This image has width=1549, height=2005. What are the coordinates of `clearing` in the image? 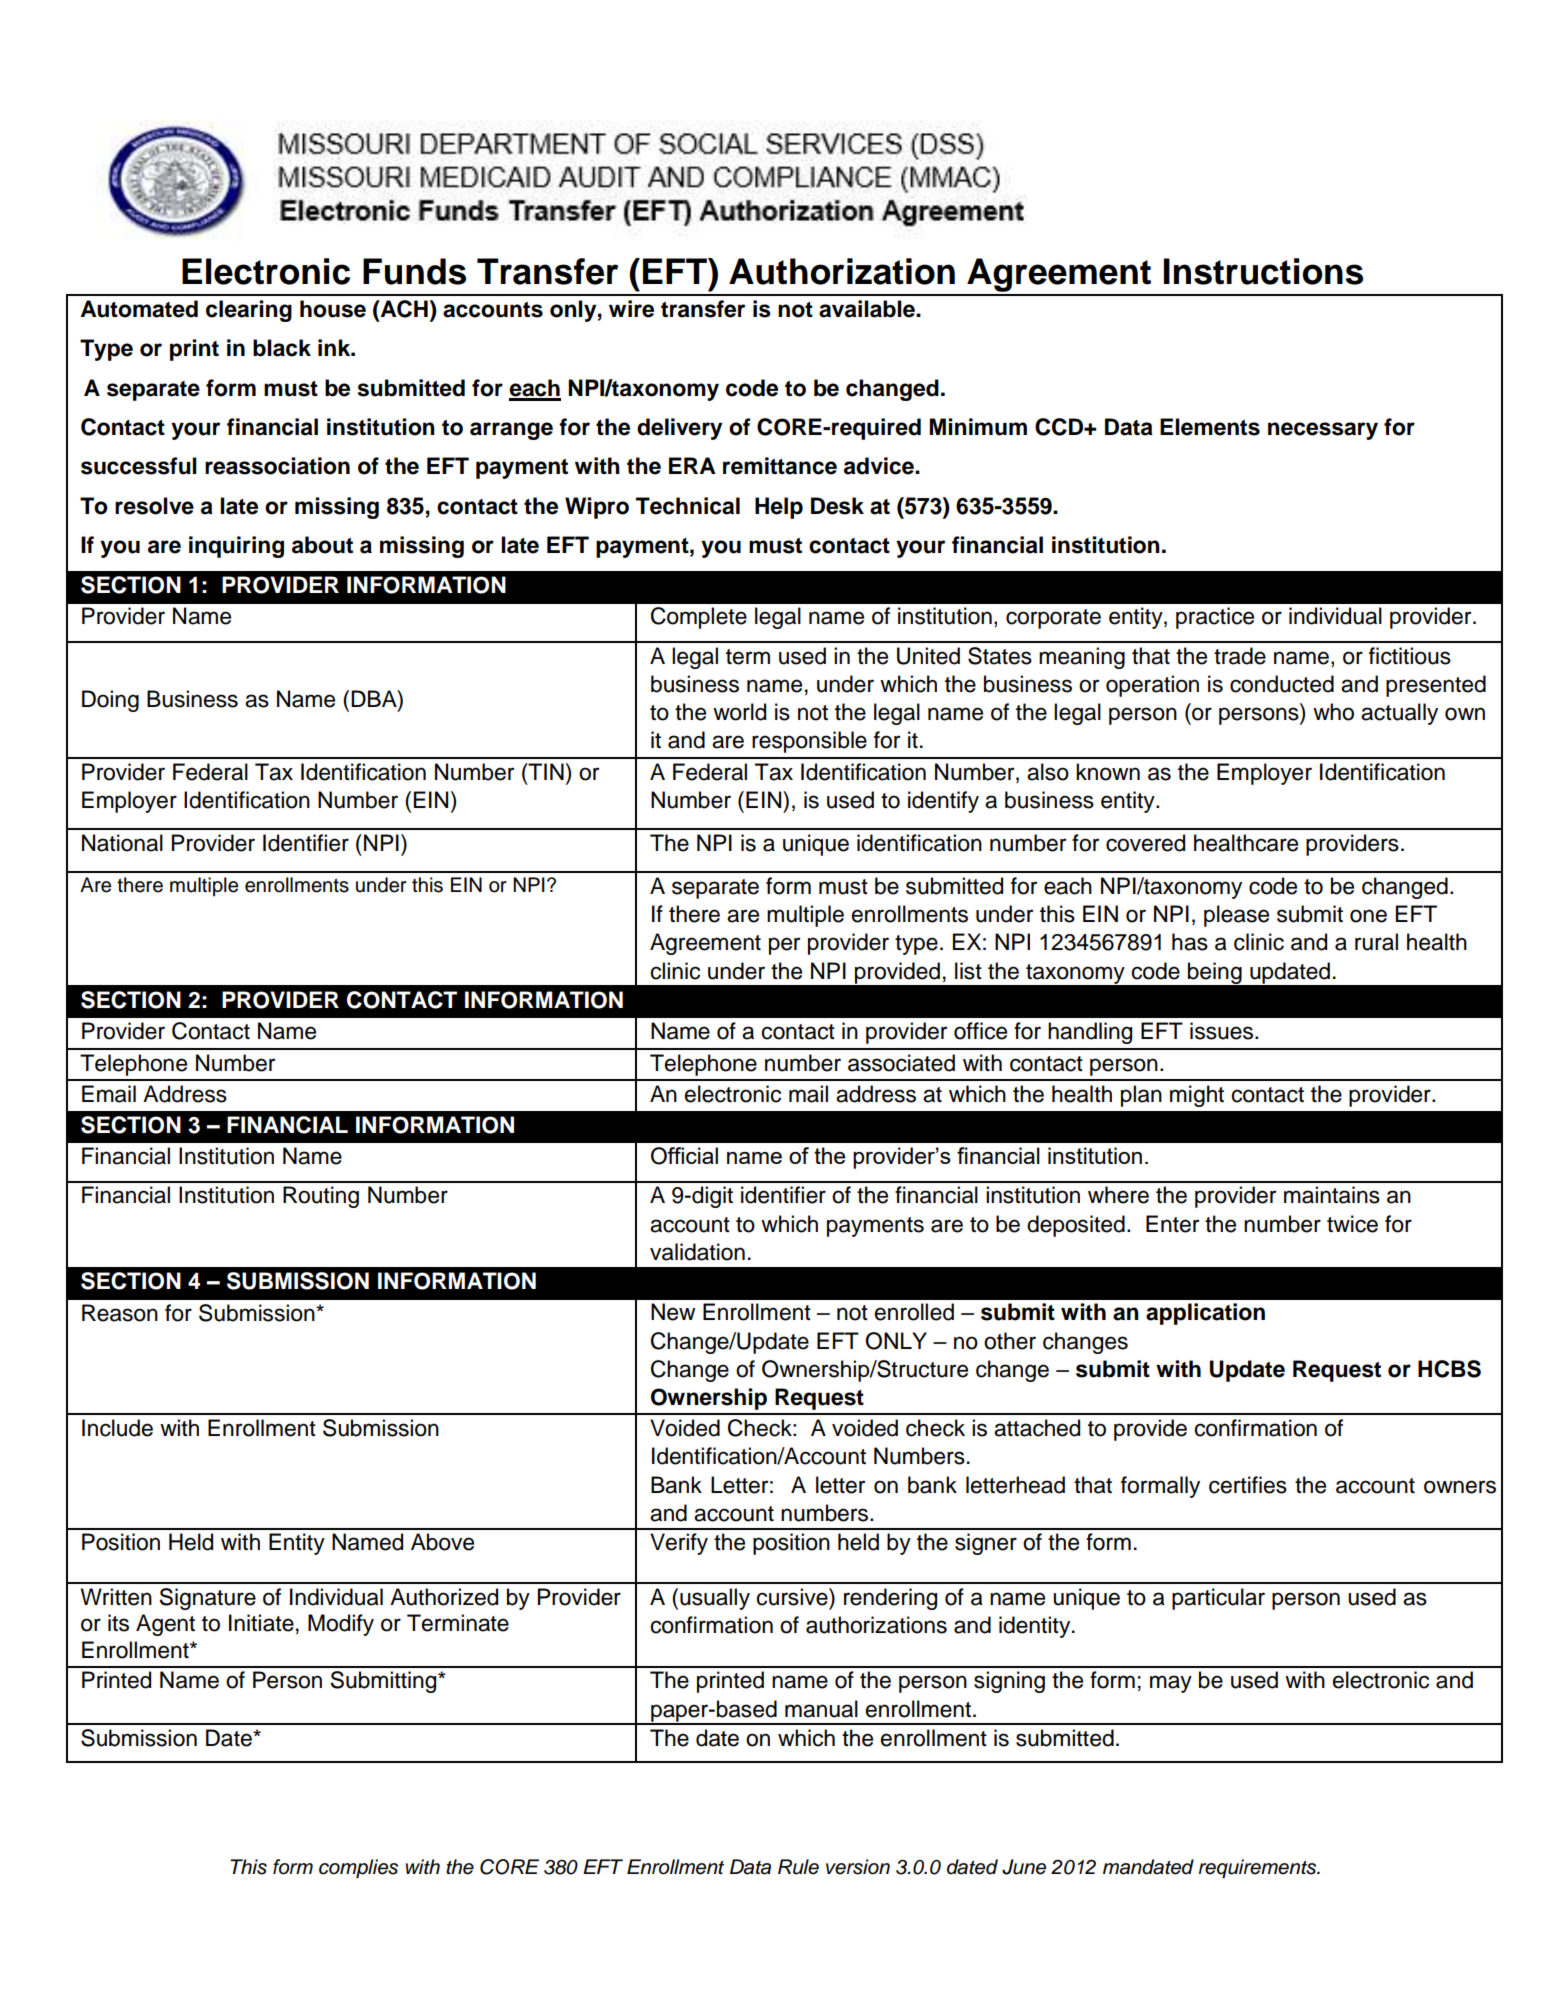 It's located at (249, 311).
